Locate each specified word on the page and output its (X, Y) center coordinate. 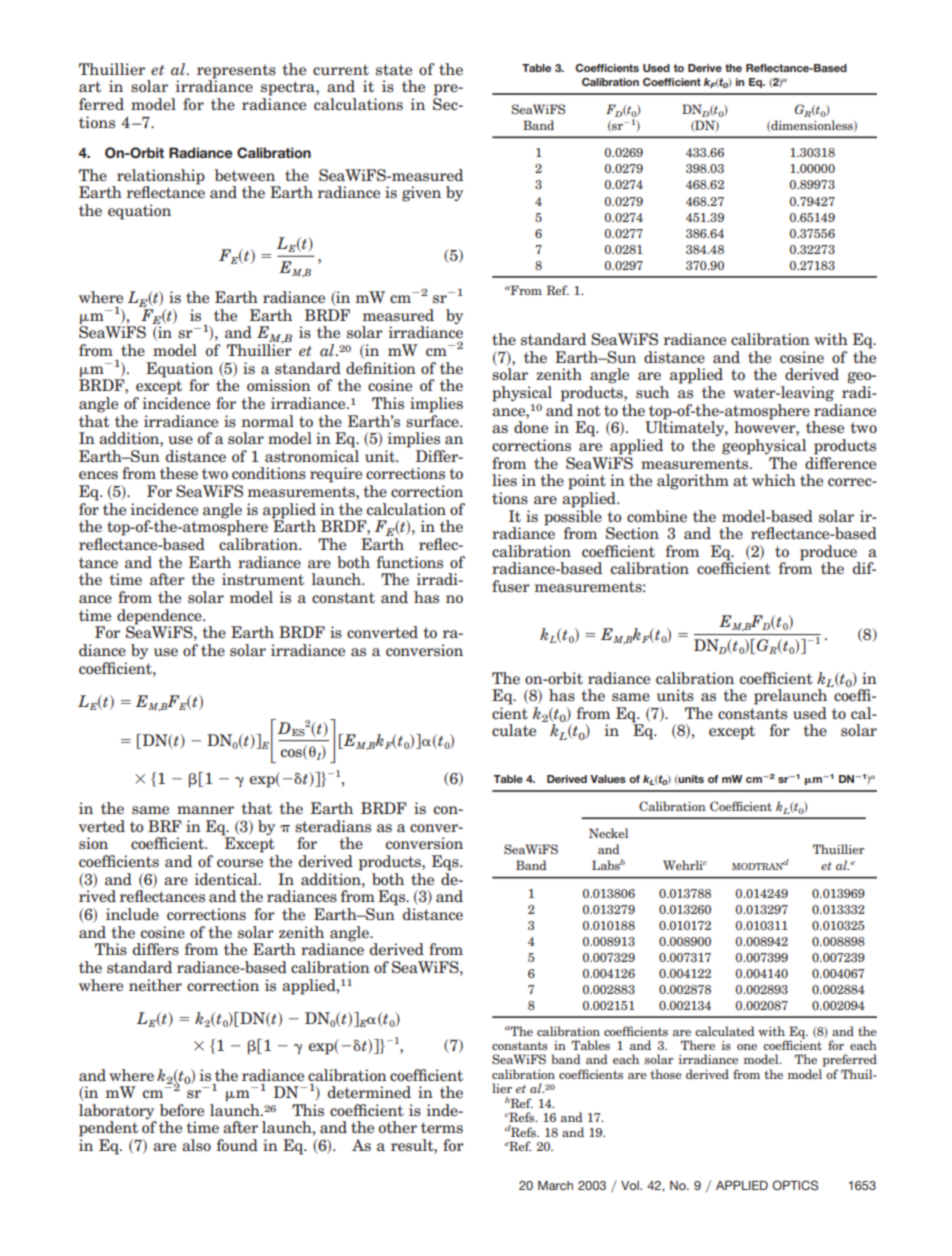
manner (205, 810)
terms (442, 1127)
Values (608, 779)
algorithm (693, 482)
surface (433, 419)
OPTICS (795, 1185)
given (421, 194)
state (394, 69)
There (698, 1045)
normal (267, 421)
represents (236, 72)
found (237, 1145)
